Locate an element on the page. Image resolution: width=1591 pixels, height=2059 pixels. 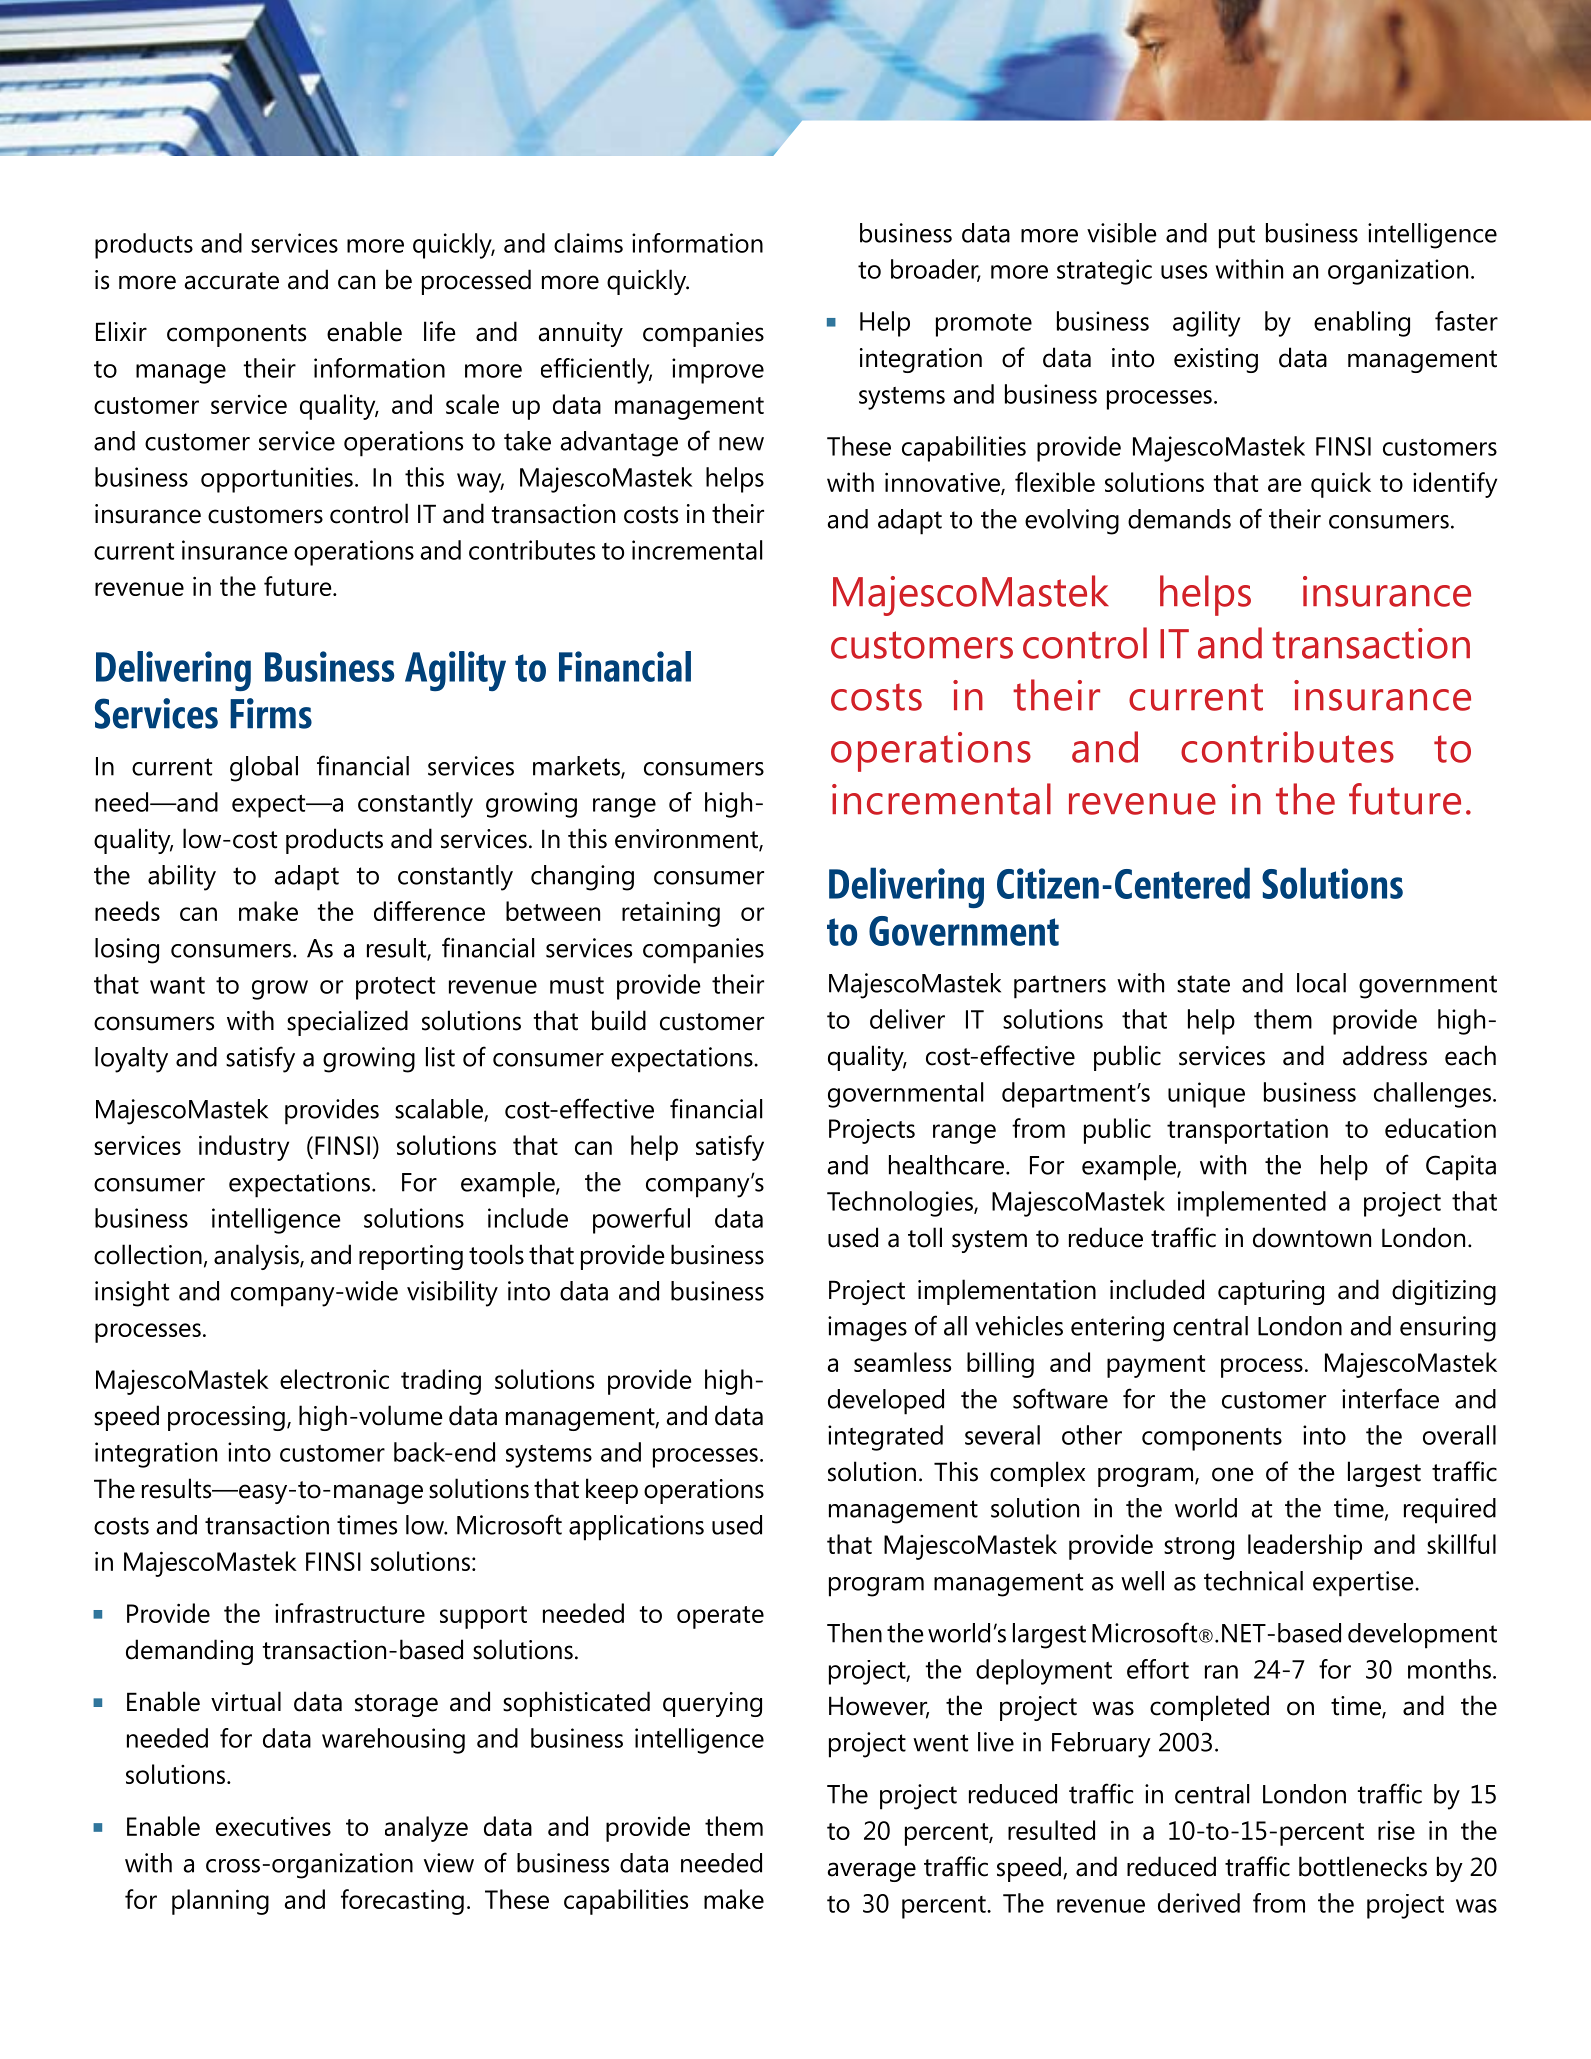
average is located at coordinates (872, 1872).
